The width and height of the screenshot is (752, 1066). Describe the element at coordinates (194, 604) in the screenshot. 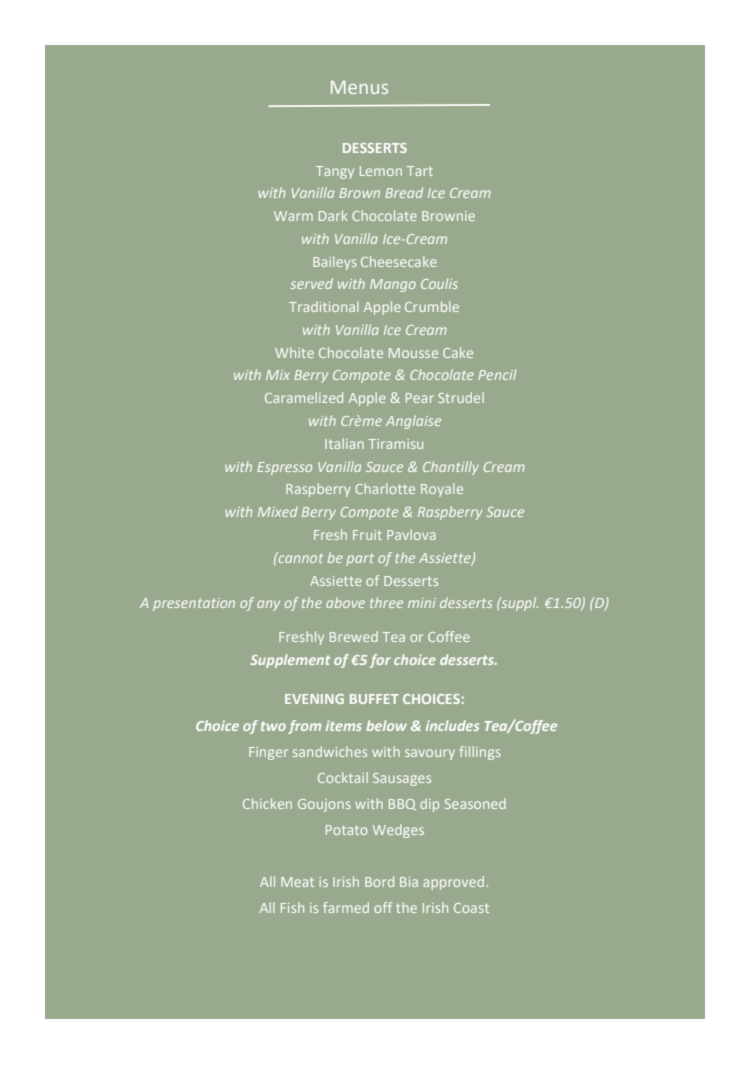

I see `presentation` at that location.
